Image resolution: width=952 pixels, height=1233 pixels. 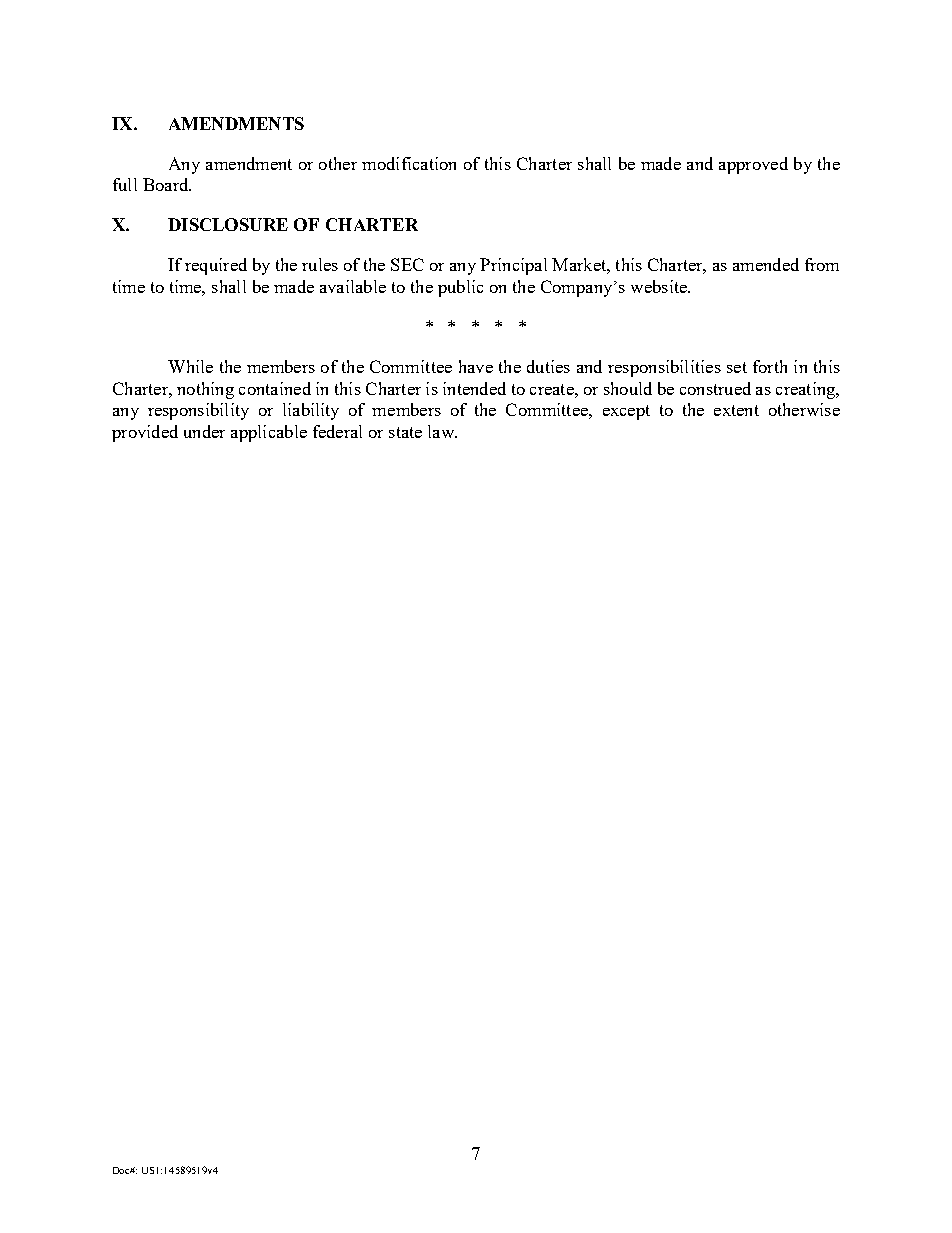 What do you see at coordinates (766, 264) in the document?
I see `amended` at bounding box center [766, 264].
